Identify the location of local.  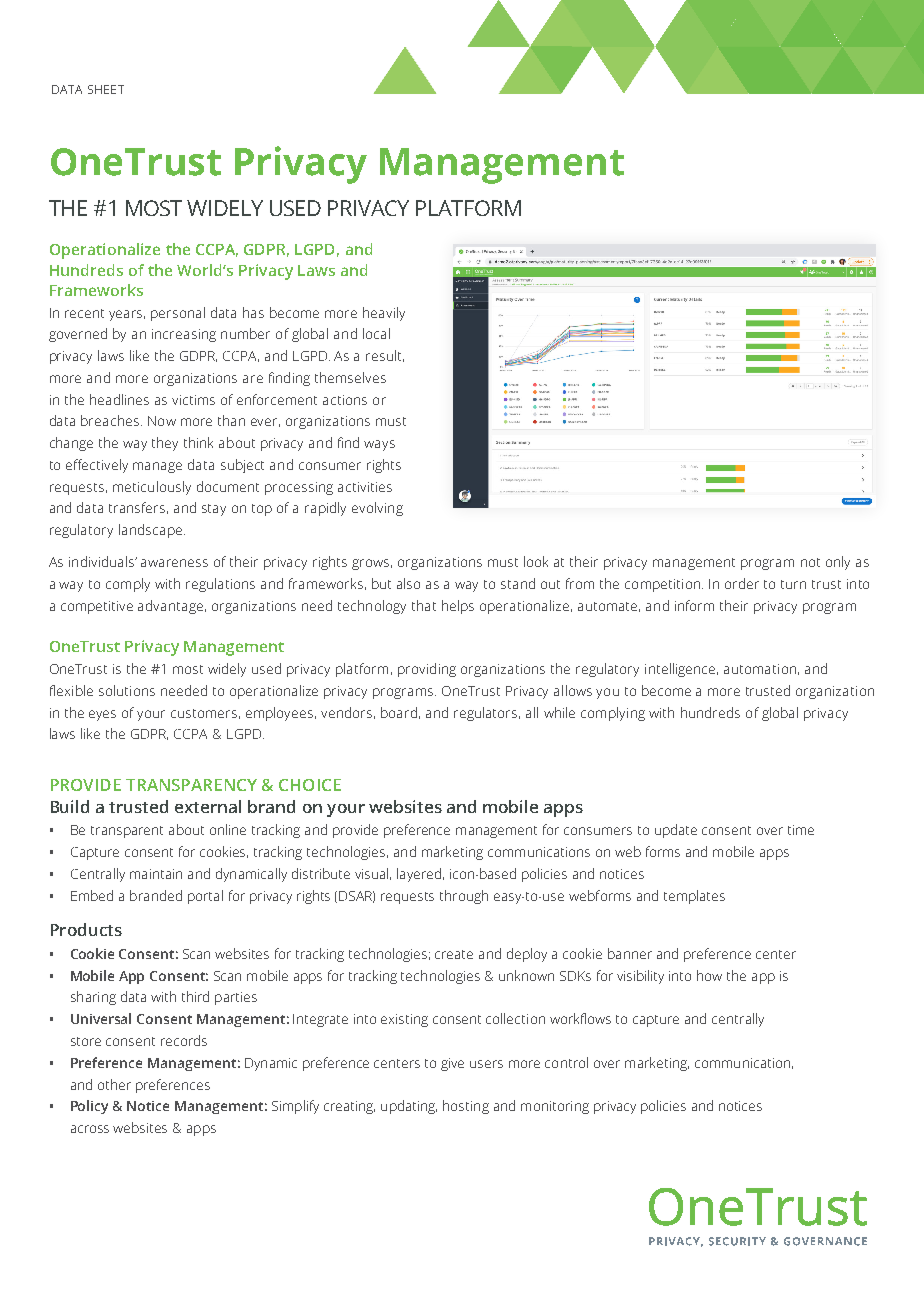
(376, 333).
